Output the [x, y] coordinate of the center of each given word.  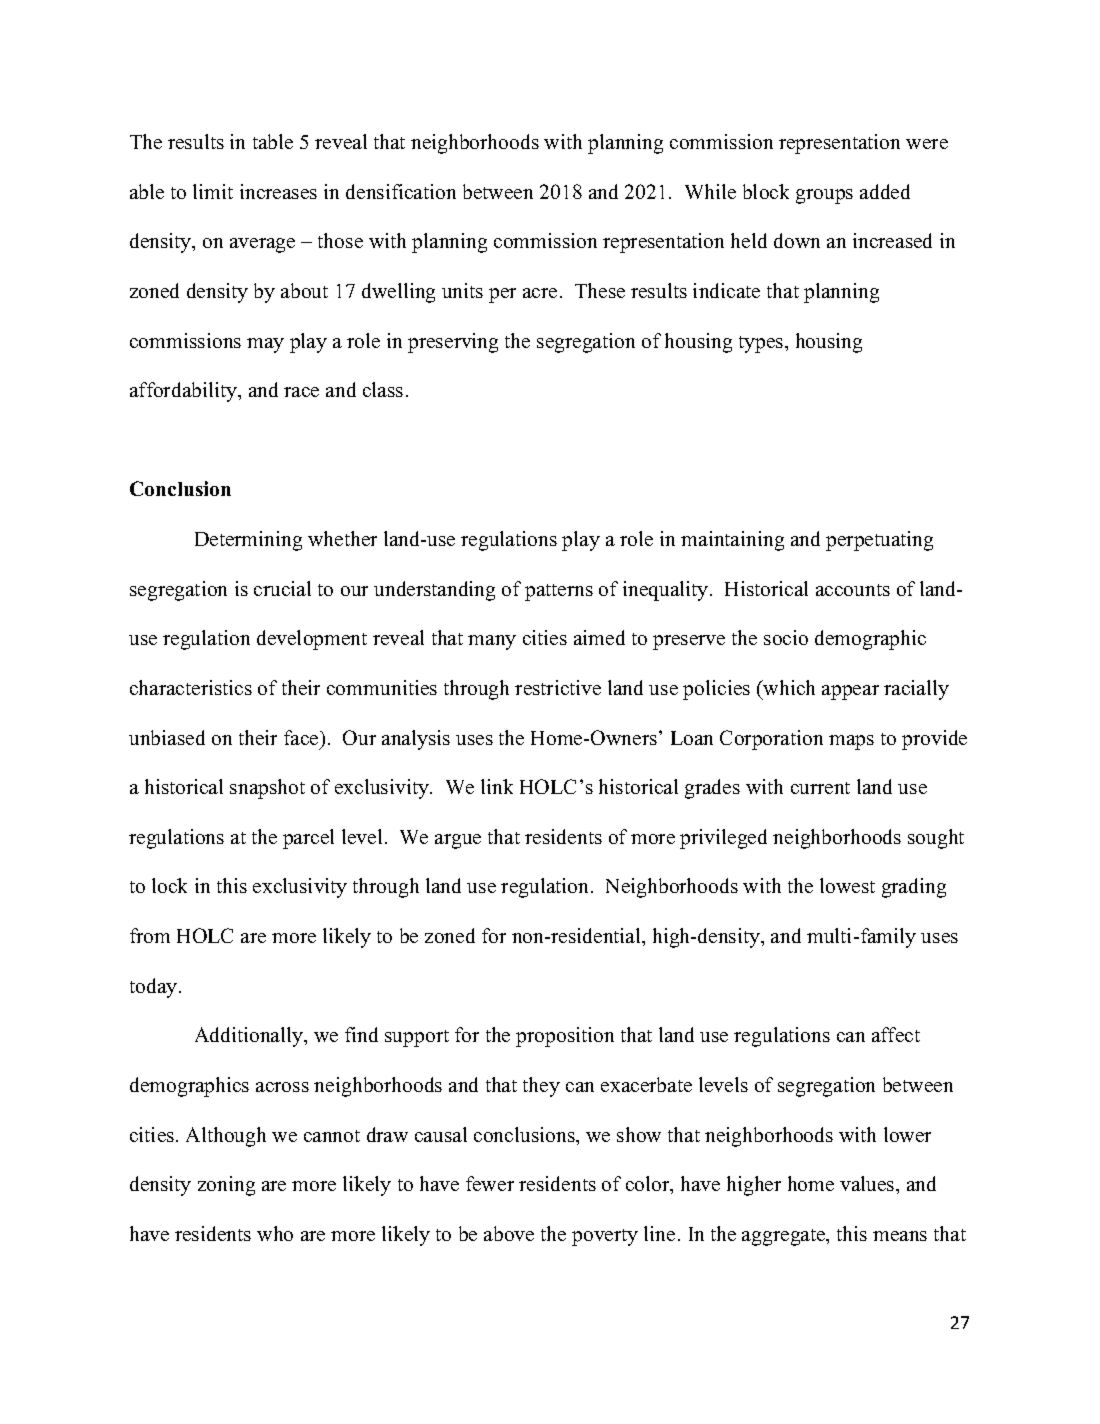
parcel [308, 839]
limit [213, 191]
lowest [847, 885]
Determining [248, 541]
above [509, 1233]
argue [458, 841]
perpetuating [879, 541]
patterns [559, 592]
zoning [226, 1186]
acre [540, 293]
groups [824, 196]
